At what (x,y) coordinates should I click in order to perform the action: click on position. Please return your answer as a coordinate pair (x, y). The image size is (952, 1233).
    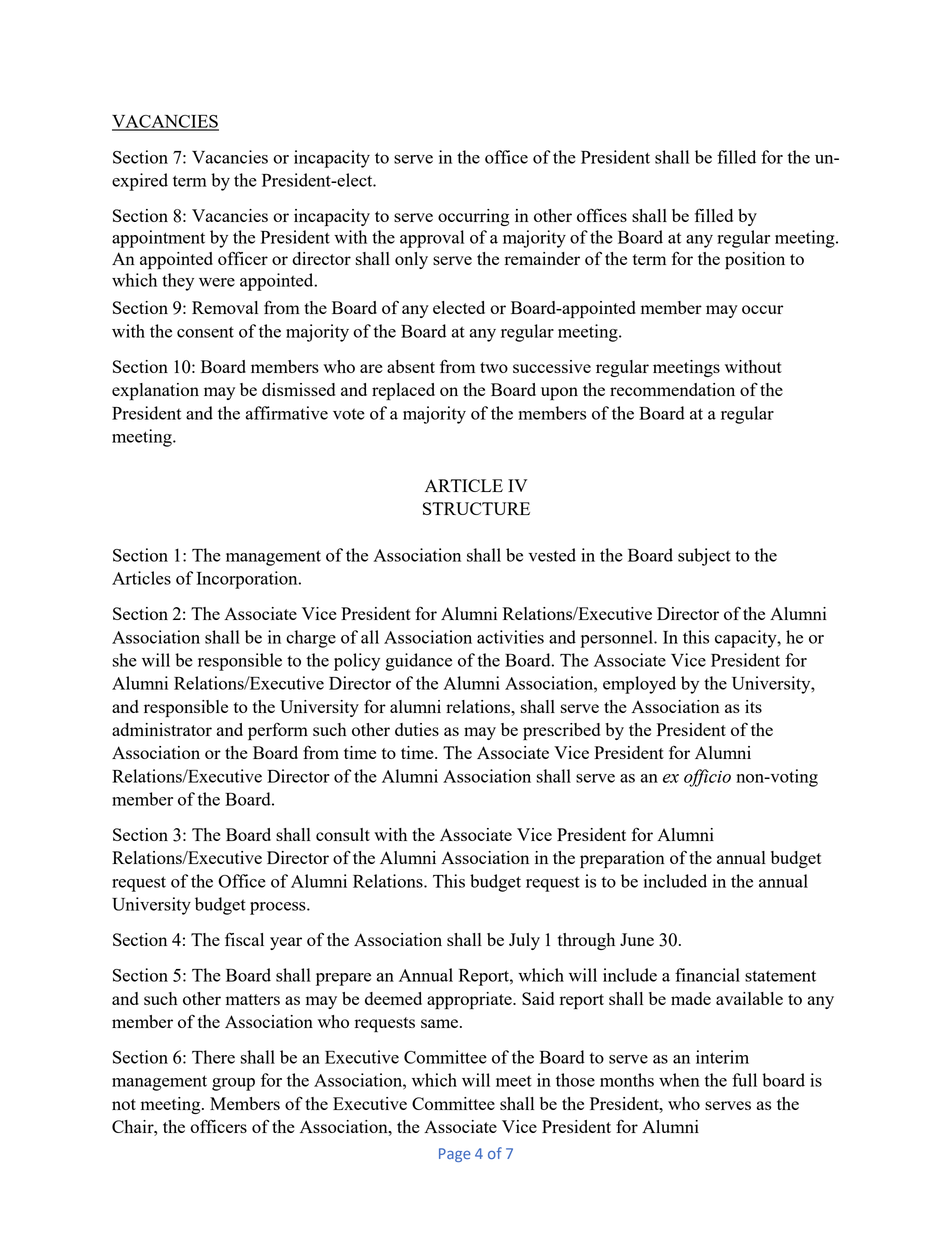
    Looking at the image, I should click on (755, 261).
